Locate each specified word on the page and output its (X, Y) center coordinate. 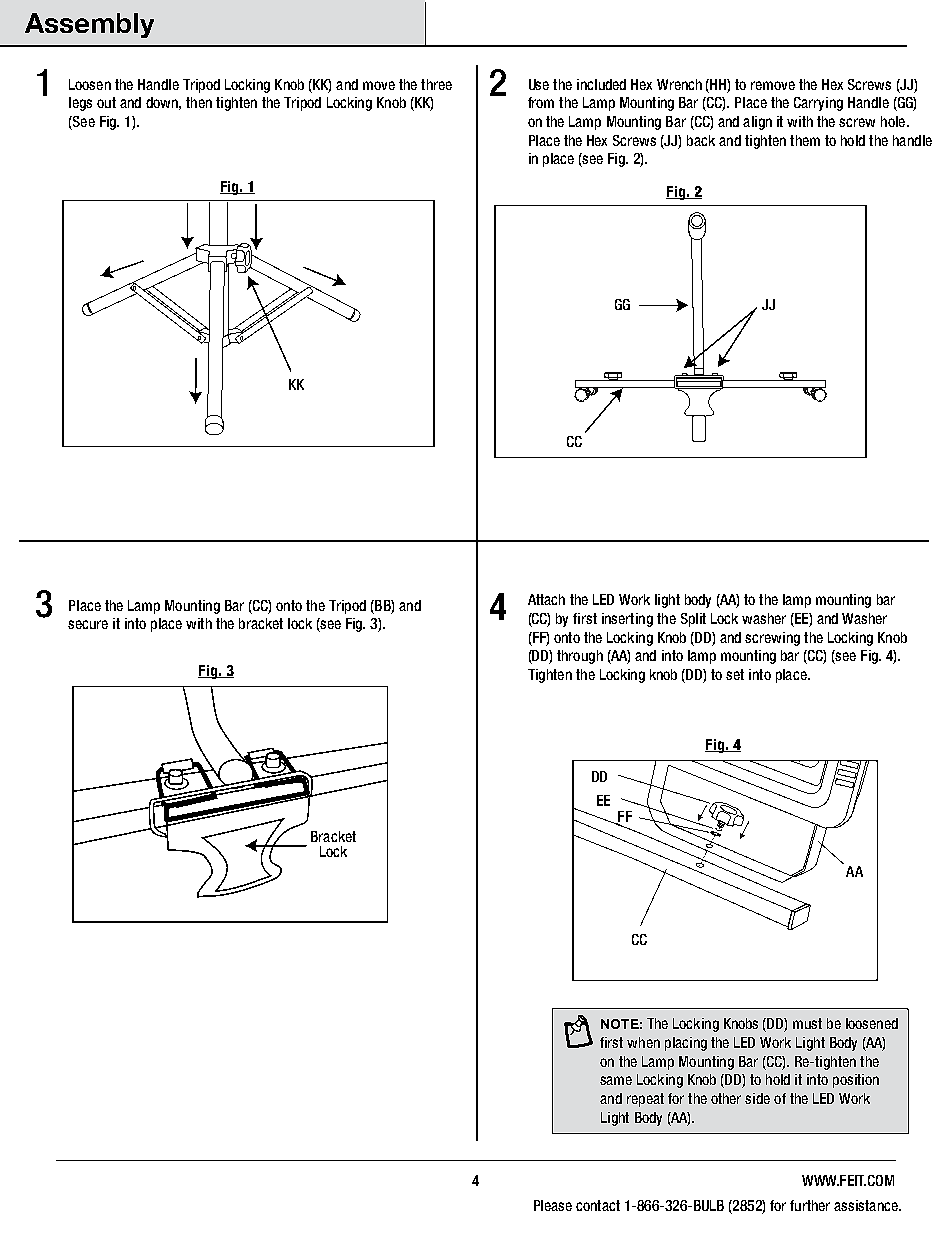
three (436, 84)
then (199, 102)
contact (598, 1205)
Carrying (818, 104)
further (810, 1205)
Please (553, 1205)
